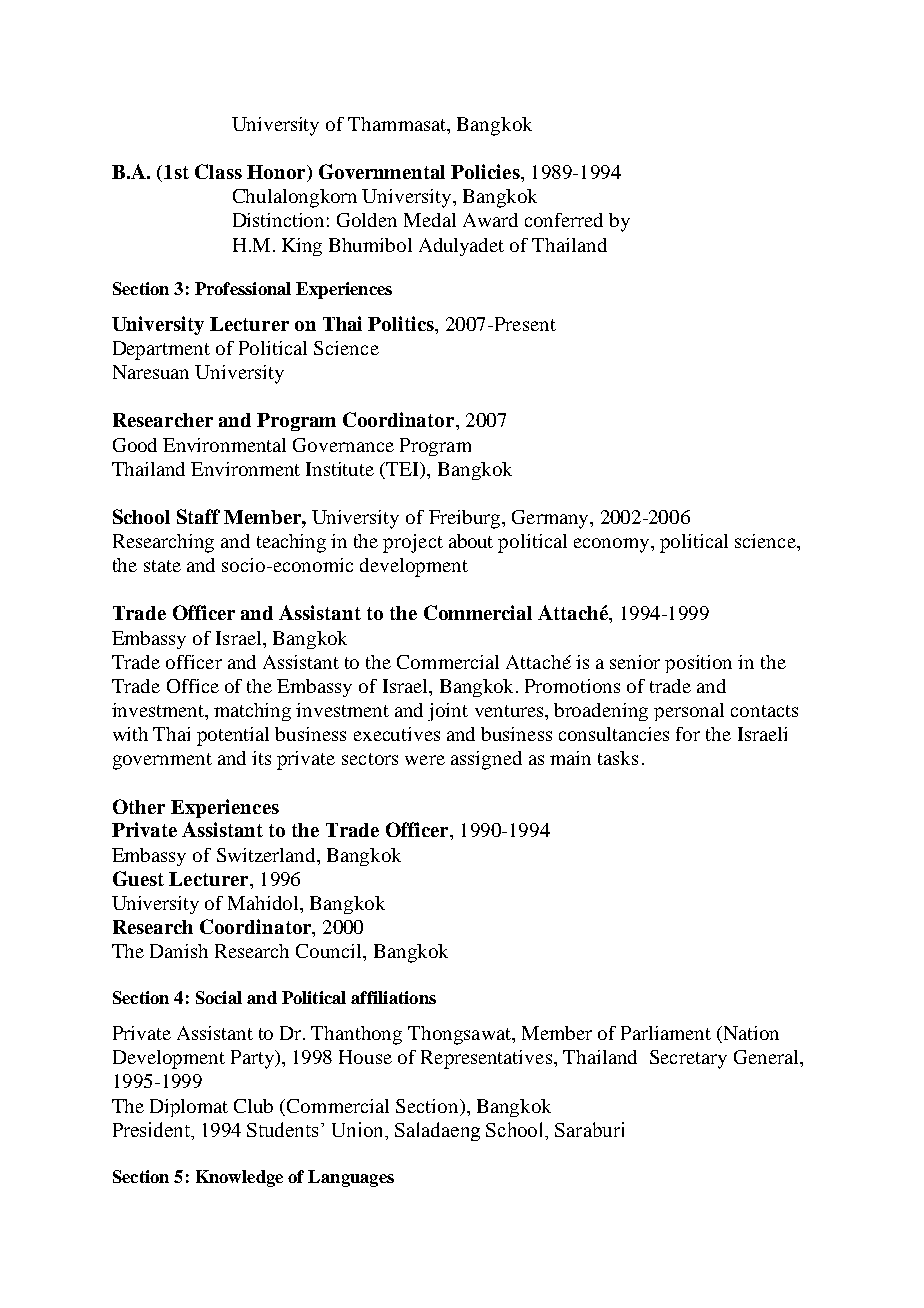  I want to click on joint, so click(448, 712).
